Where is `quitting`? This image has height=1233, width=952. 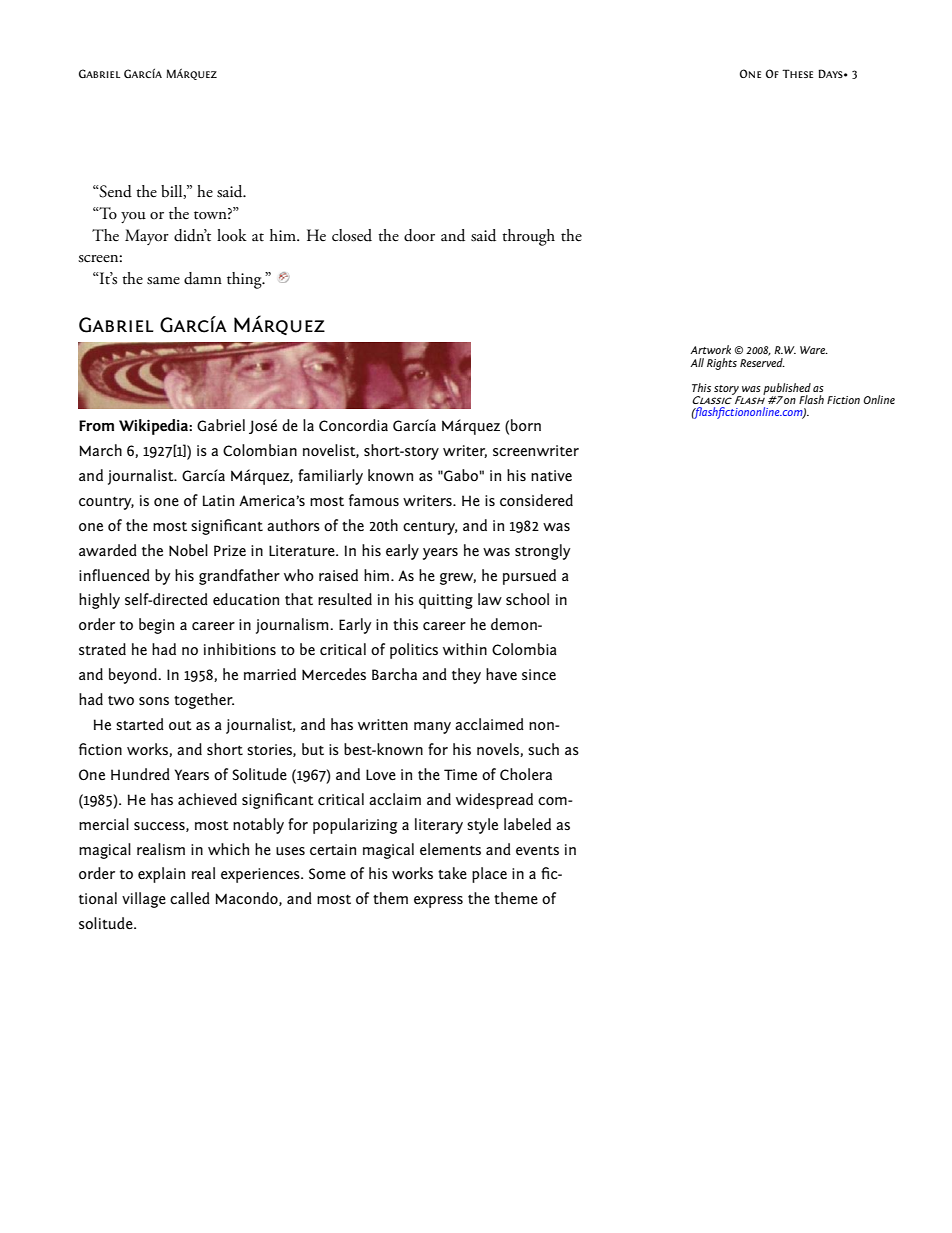
quitting is located at coordinates (446, 601).
